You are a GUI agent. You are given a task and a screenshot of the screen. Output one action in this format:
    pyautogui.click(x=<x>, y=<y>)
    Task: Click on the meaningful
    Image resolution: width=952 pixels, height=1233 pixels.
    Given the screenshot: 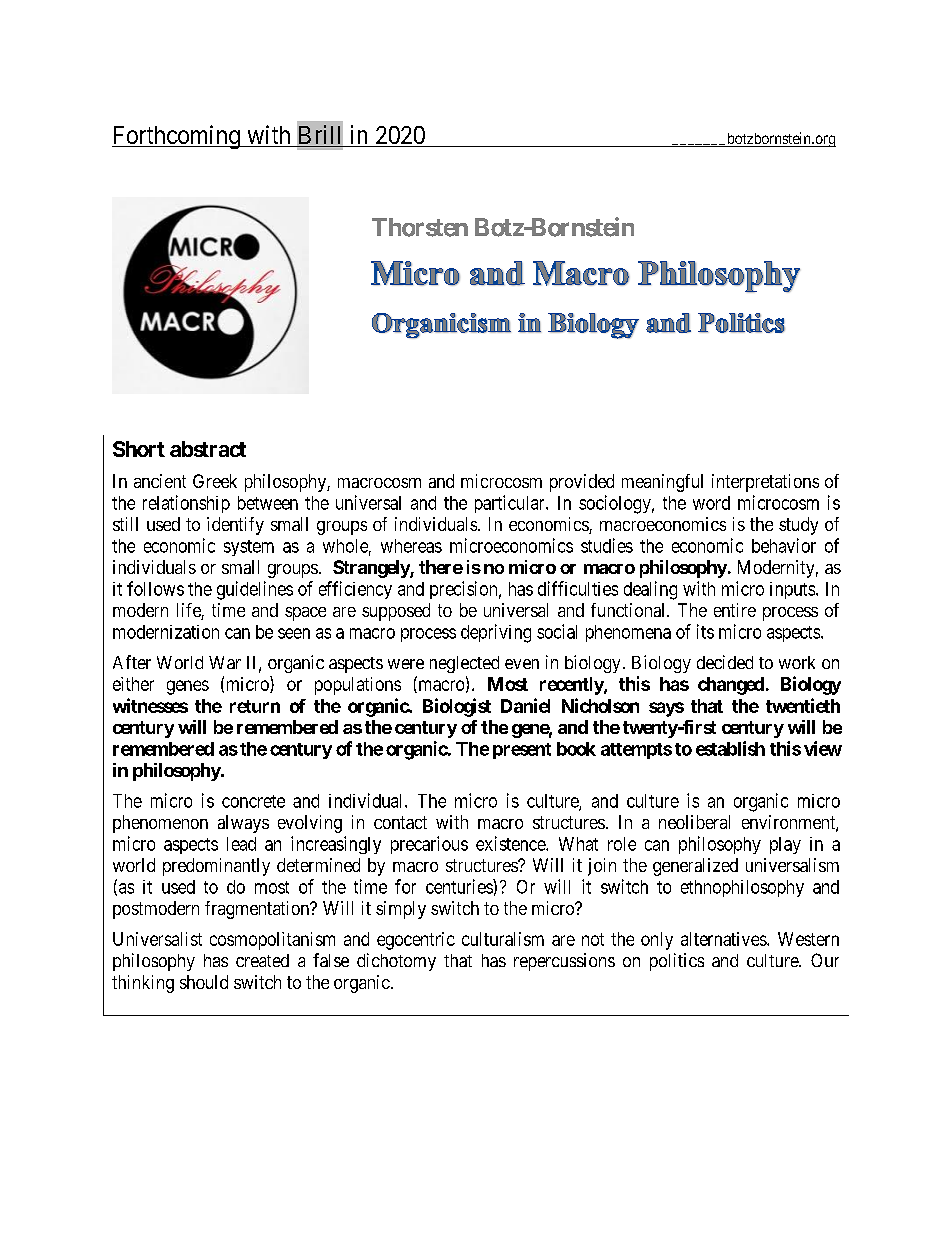 What is the action you would take?
    pyautogui.click(x=662, y=483)
